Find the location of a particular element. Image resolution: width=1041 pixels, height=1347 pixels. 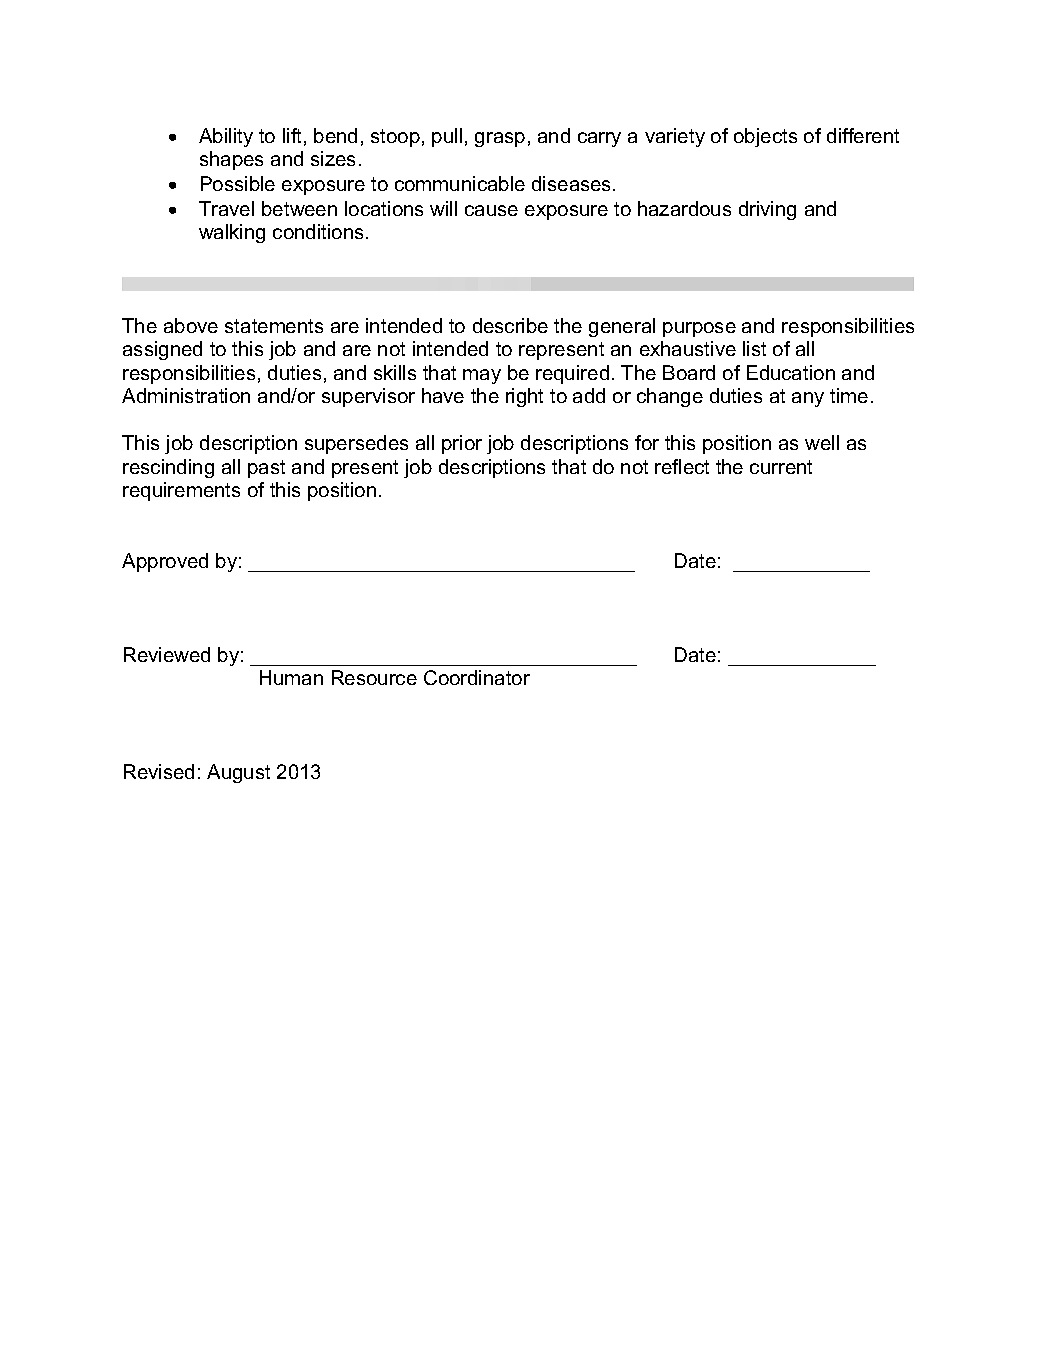

Coordinator is located at coordinates (477, 677).
